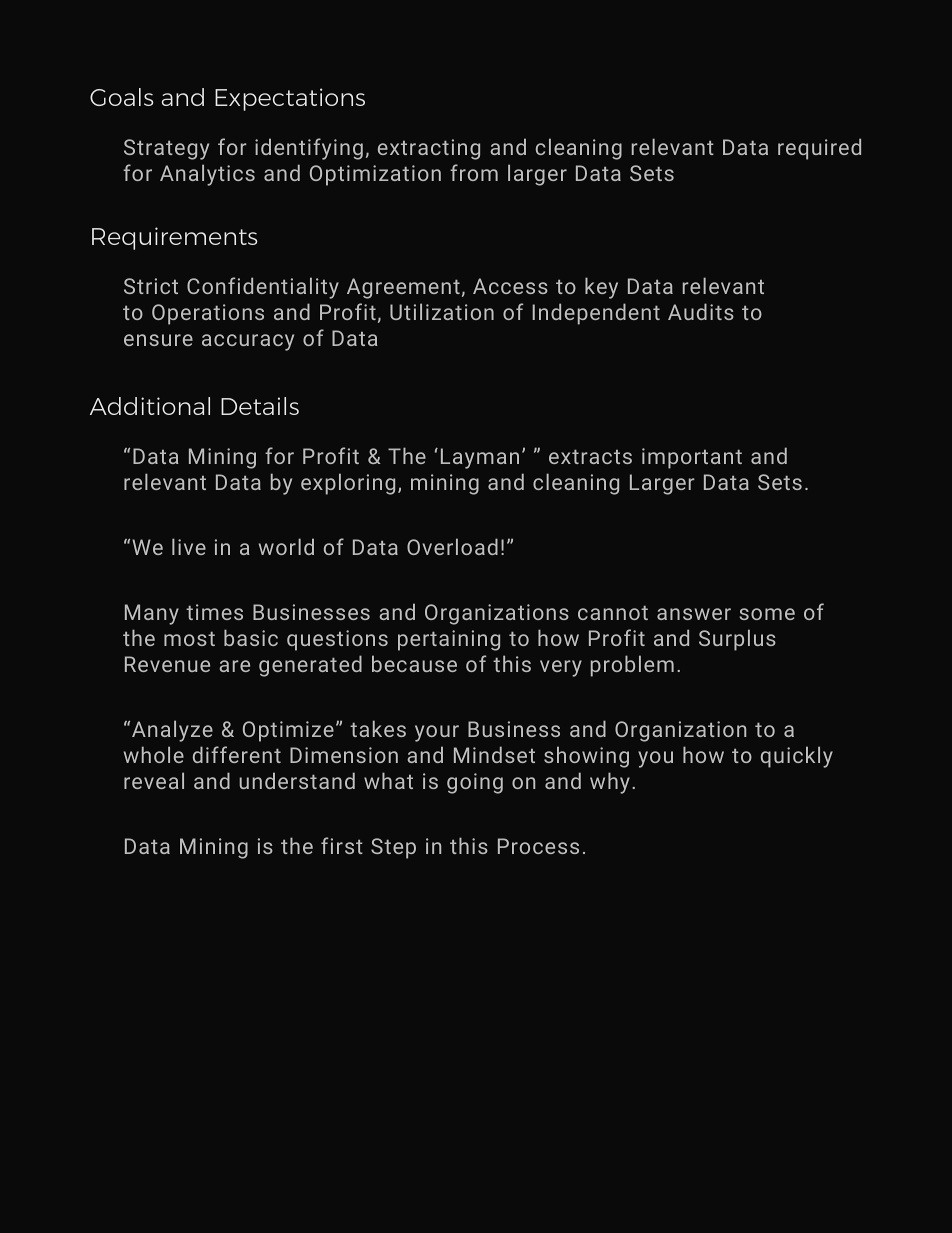  What do you see at coordinates (819, 149) in the screenshot?
I see `required` at bounding box center [819, 149].
